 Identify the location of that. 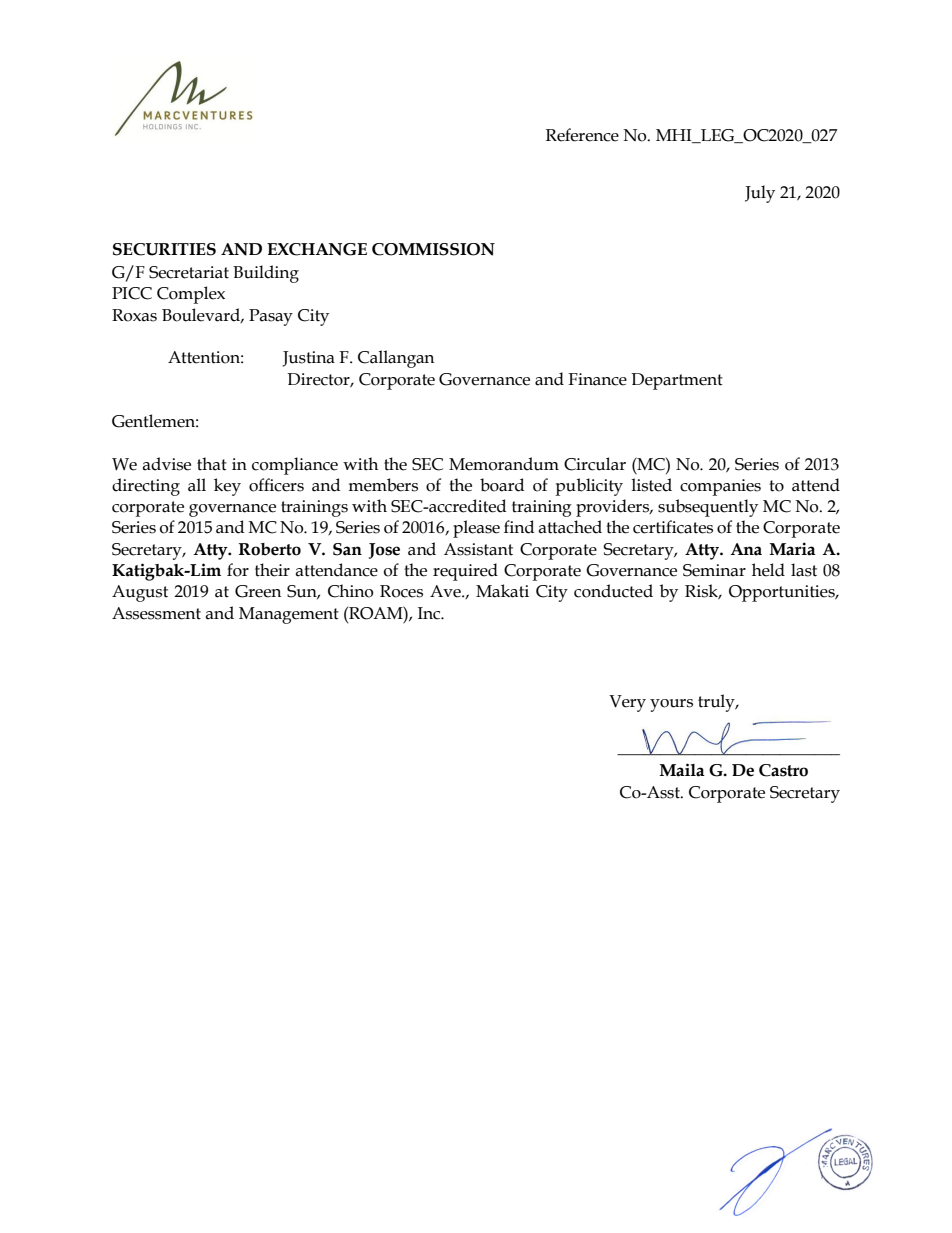
(212, 464).
